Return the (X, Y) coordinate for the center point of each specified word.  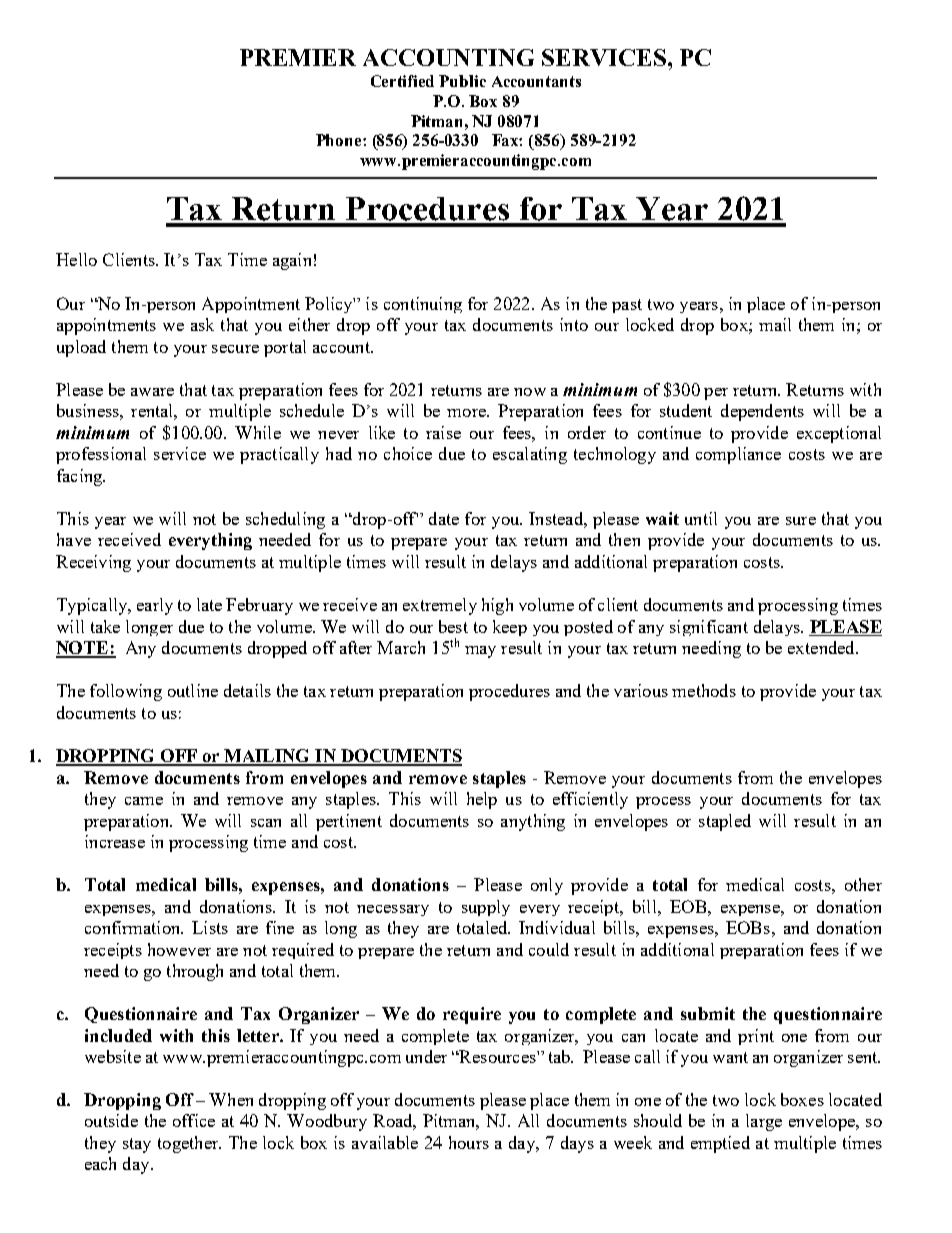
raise (443, 432)
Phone (340, 140)
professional (101, 455)
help (482, 800)
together (189, 1144)
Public (462, 81)
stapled (725, 822)
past (627, 306)
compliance (738, 455)
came (144, 801)
